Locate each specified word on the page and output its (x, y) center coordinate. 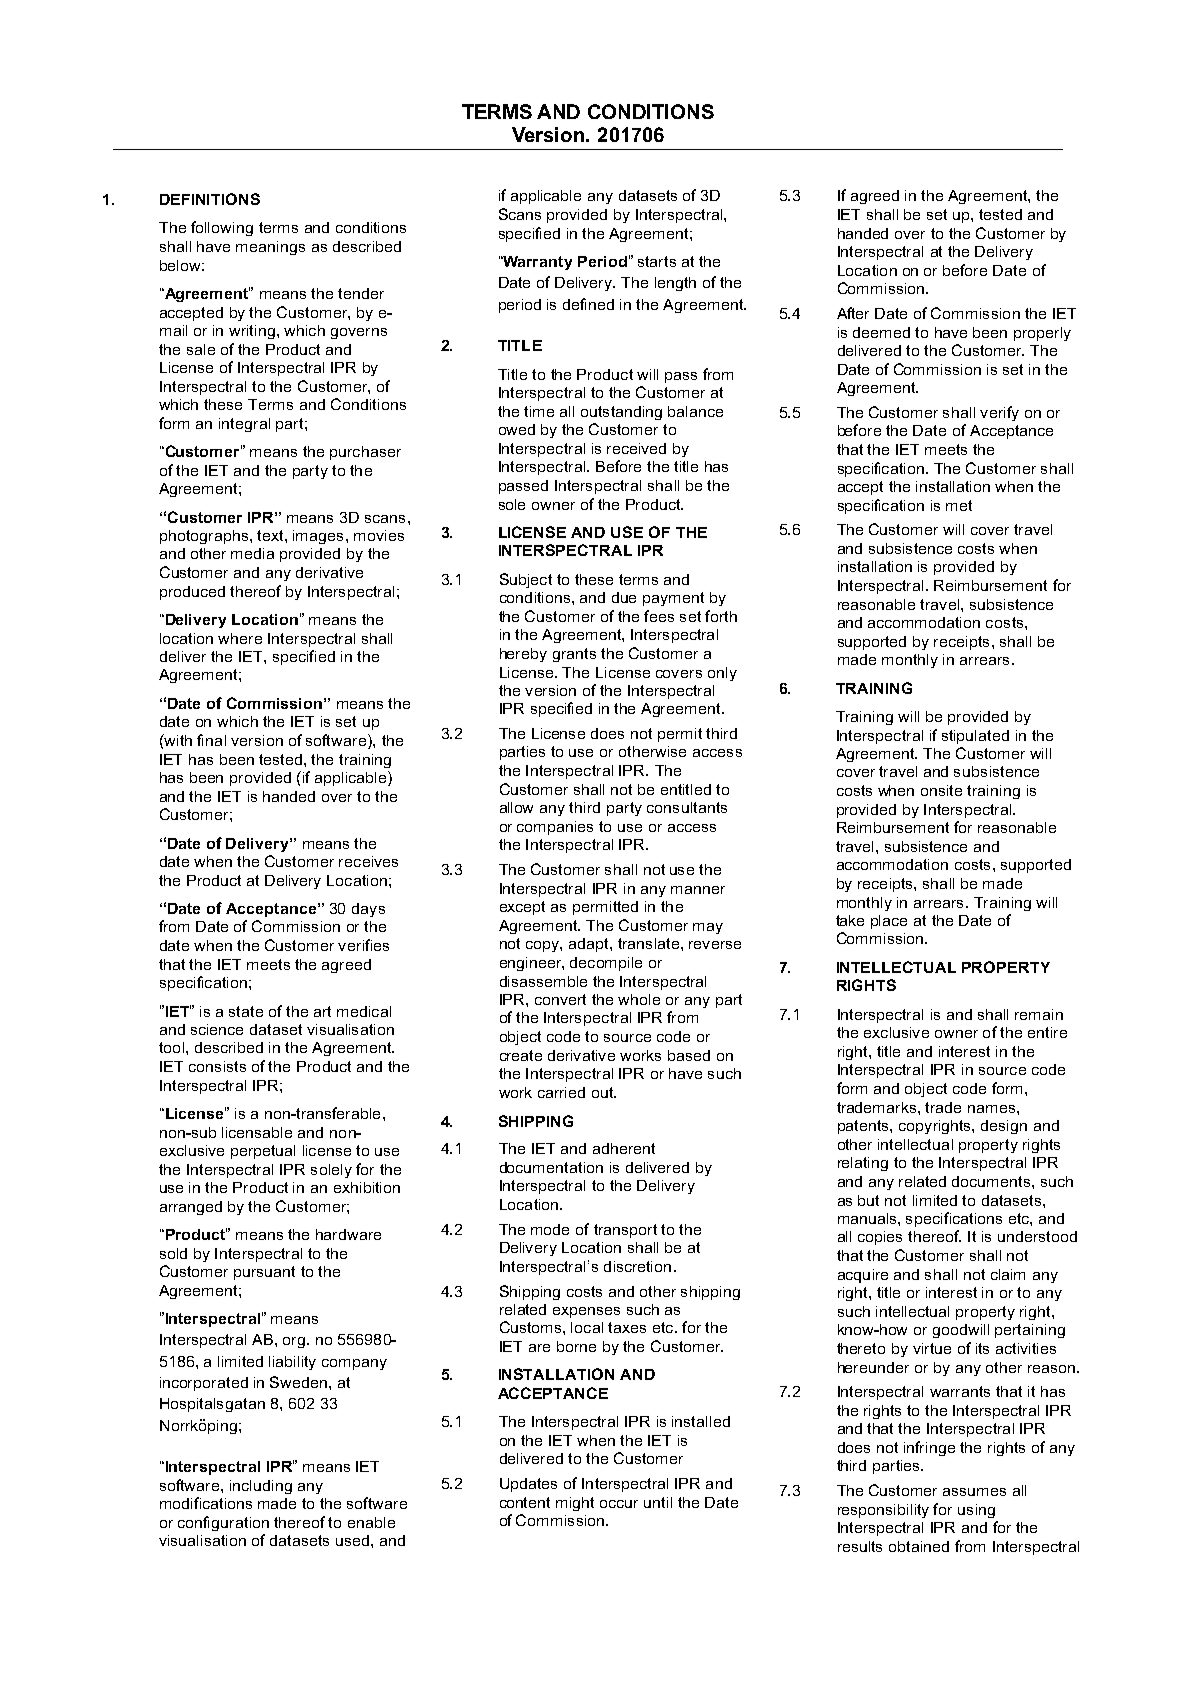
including (261, 1487)
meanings (270, 248)
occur (619, 1504)
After (853, 313)
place (889, 922)
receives (368, 861)
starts (657, 261)
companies (555, 828)
